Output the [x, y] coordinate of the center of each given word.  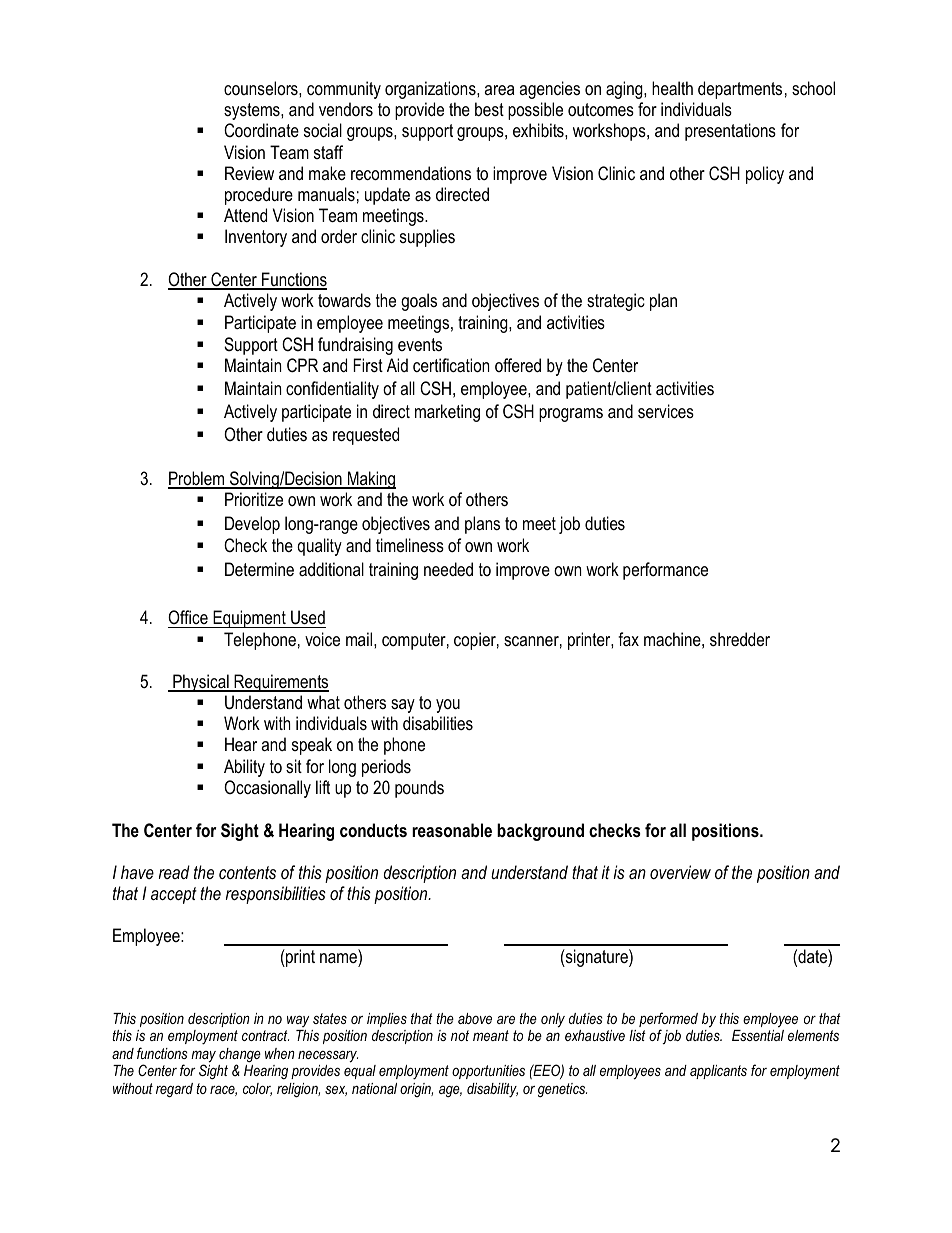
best [489, 109]
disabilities [438, 723]
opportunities [488, 1072]
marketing [447, 413]
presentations [730, 132]
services [666, 411]
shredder [740, 639]
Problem [197, 479]
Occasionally [267, 789]
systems [253, 111]
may [203, 1058]
